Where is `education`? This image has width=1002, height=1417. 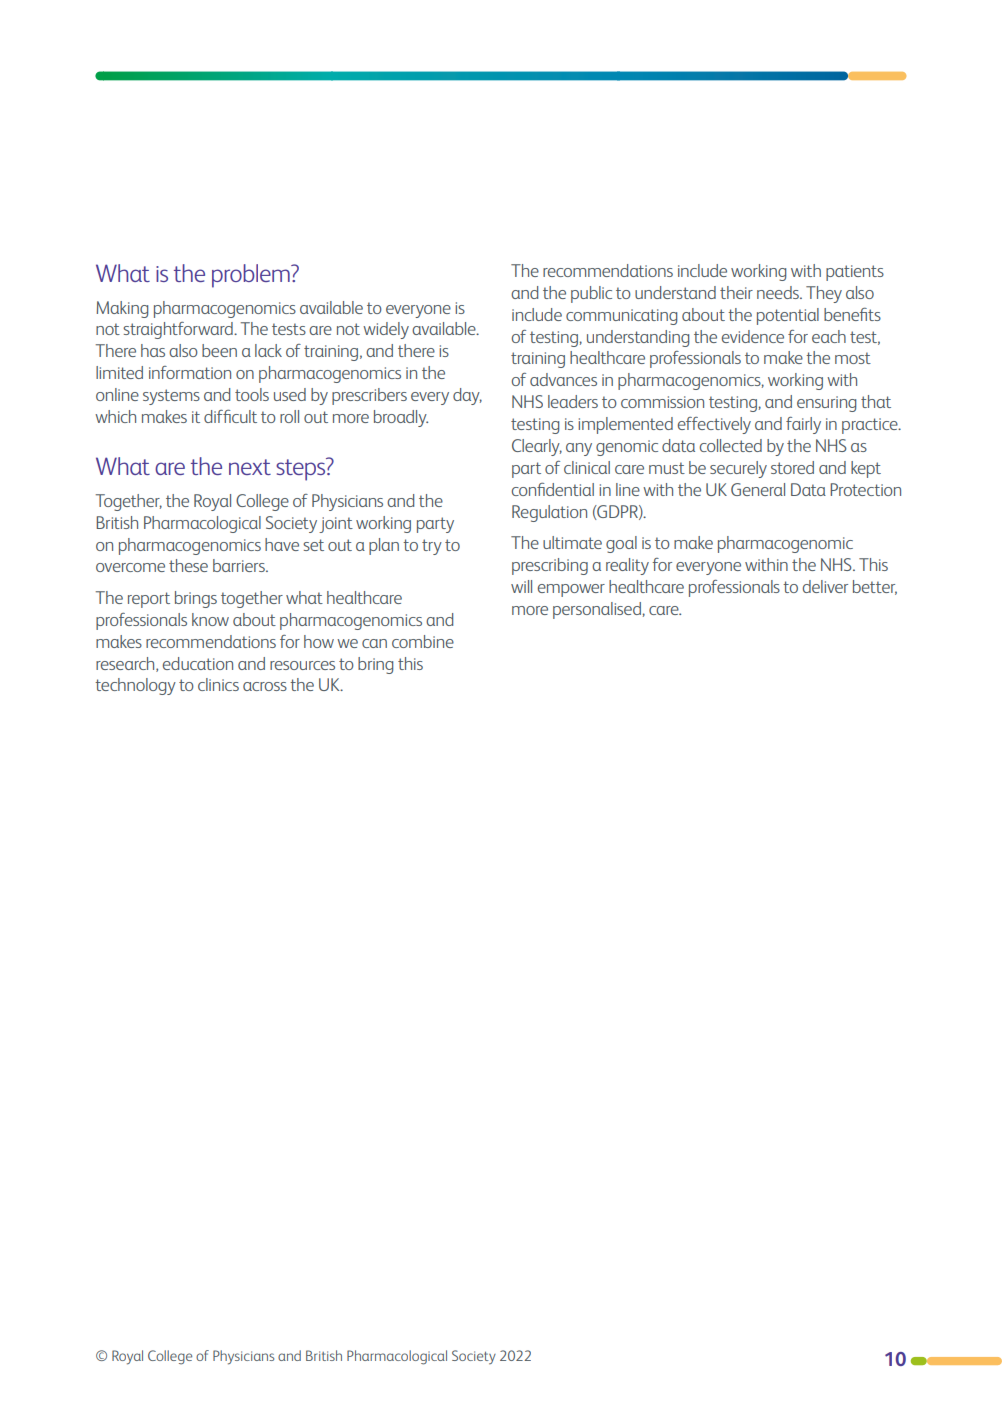 education is located at coordinates (198, 663).
